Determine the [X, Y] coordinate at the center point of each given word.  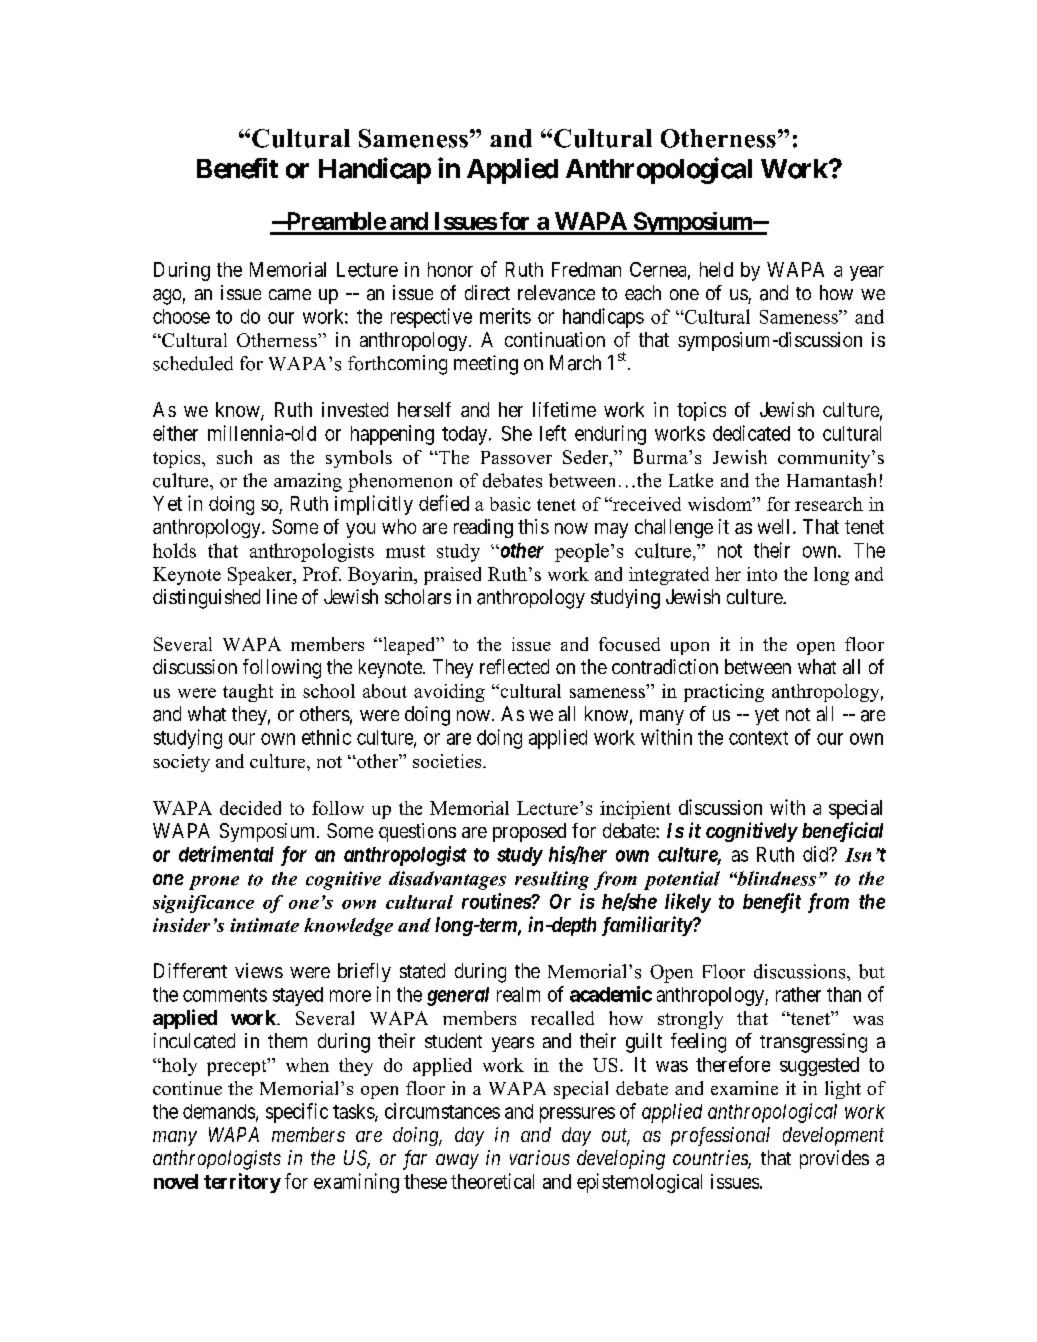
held [716, 269]
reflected [514, 666]
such [234, 457]
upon [690, 648]
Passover [516, 457]
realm [518, 994]
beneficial [842, 832]
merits [505, 316]
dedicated [751, 433]
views [259, 970]
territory [242, 1183]
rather [798, 994]
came [290, 294]
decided [250, 808]
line [282, 596]
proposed [529, 832]
